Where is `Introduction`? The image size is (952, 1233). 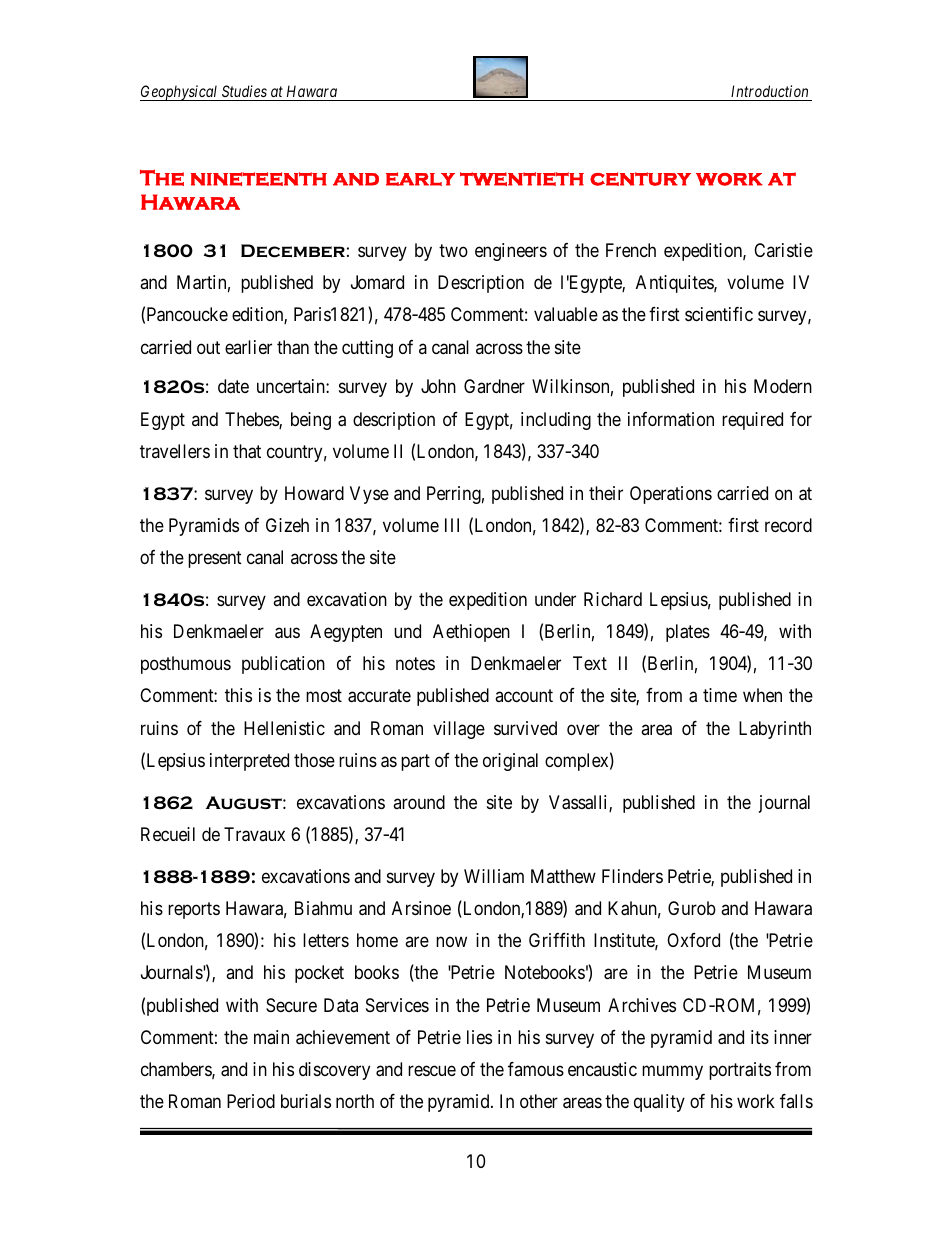 Introduction is located at coordinates (770, 93).
